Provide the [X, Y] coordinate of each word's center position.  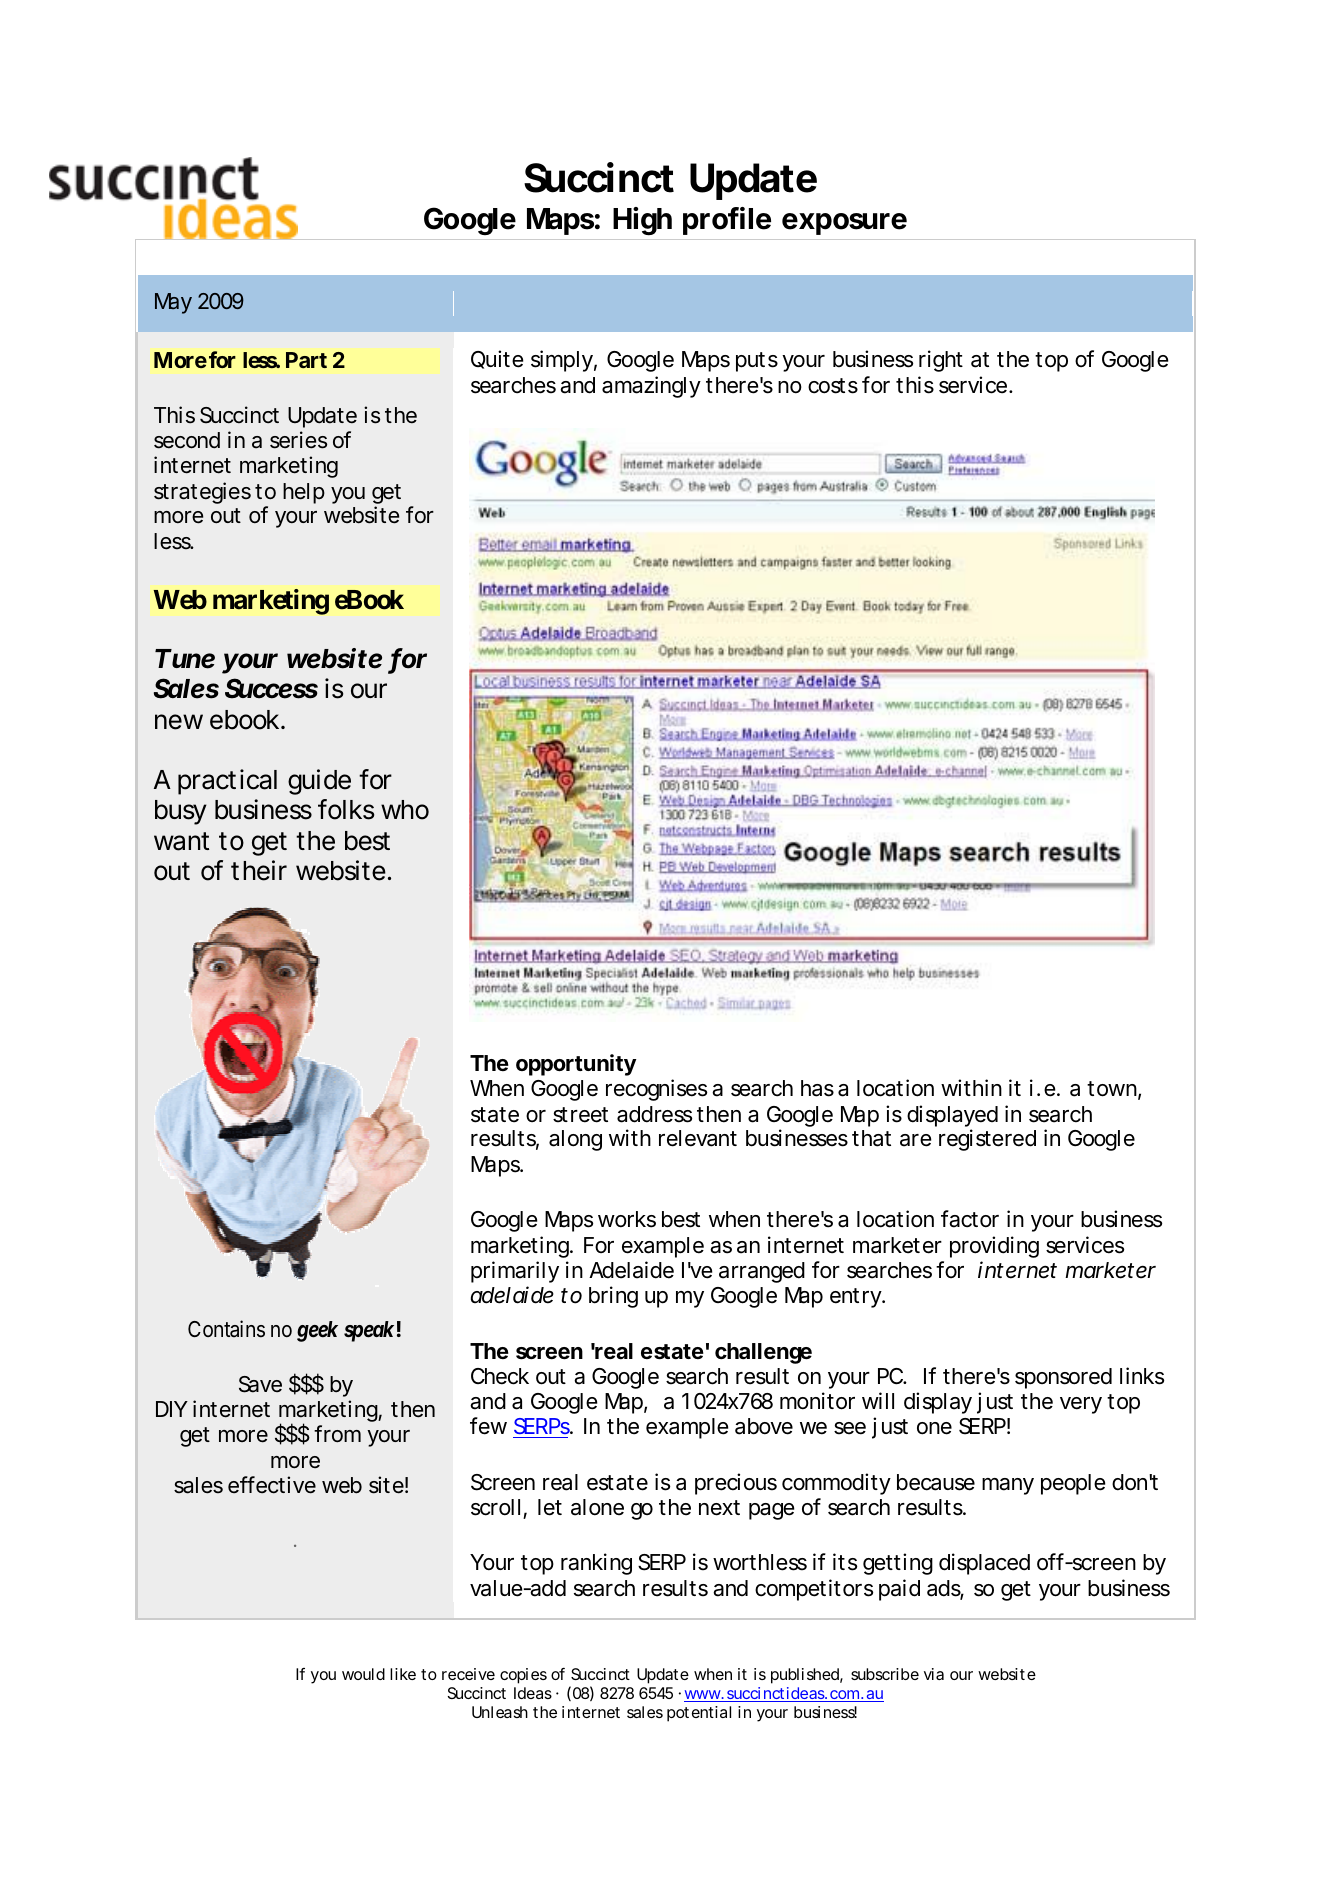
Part [306, 360]
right [941, 361]
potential [699, 1714]
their [259, 870]
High [642, 221]
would [363, 1674]
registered [987, 1140]
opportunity [576, 1065]
